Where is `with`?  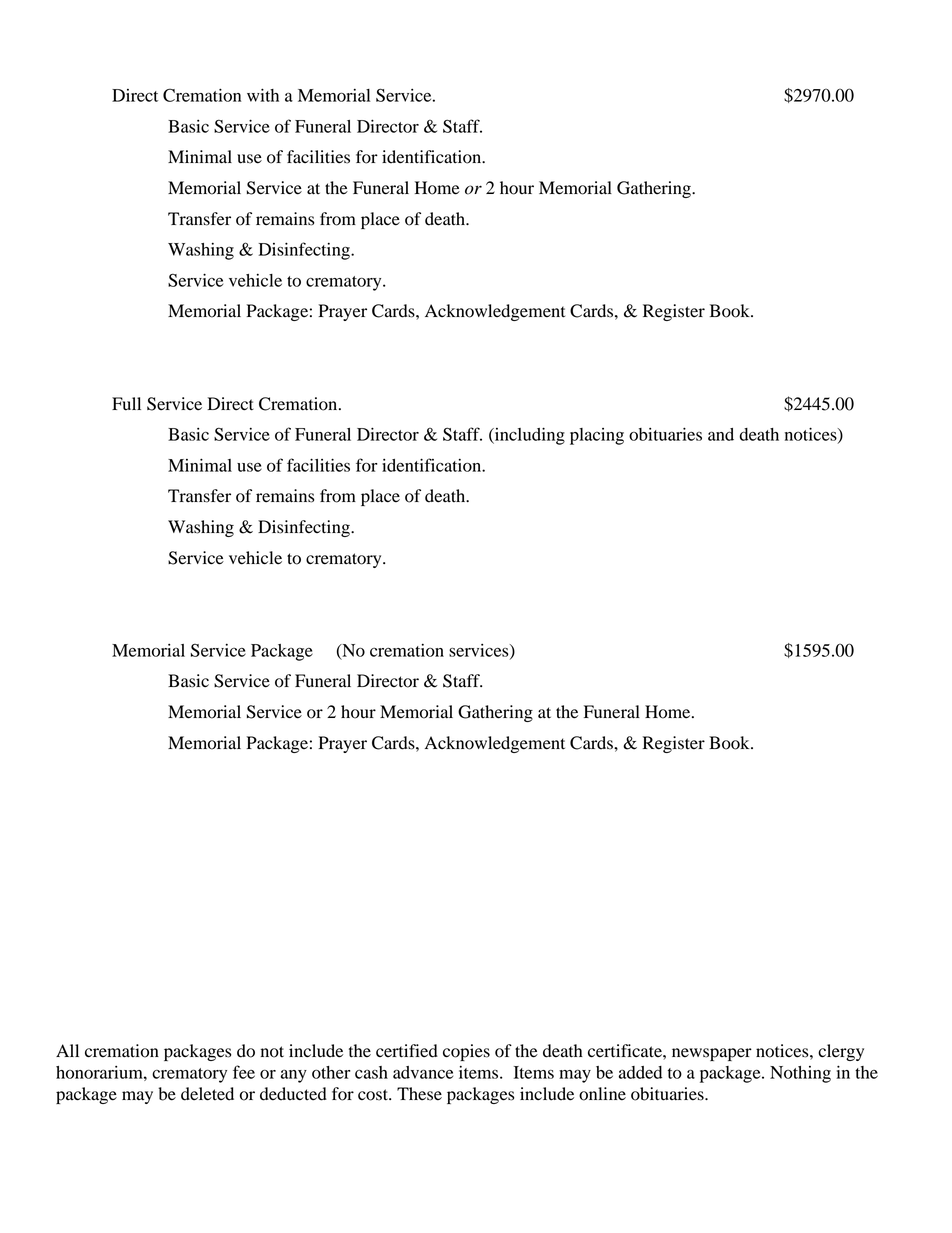 with is located at coordinates (263, 95).
